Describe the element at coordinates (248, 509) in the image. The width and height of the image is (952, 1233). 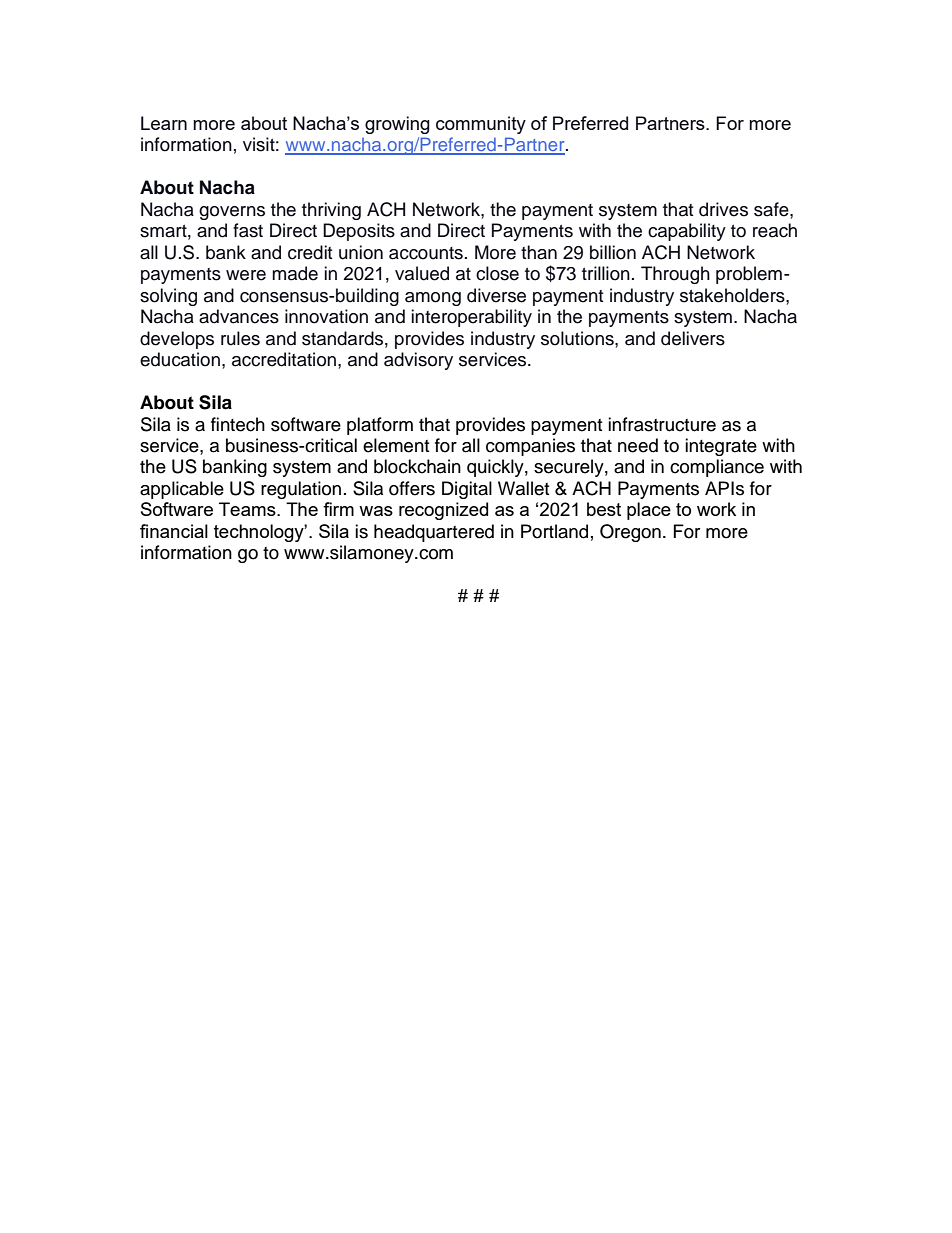
I see `Teams` at that location.
